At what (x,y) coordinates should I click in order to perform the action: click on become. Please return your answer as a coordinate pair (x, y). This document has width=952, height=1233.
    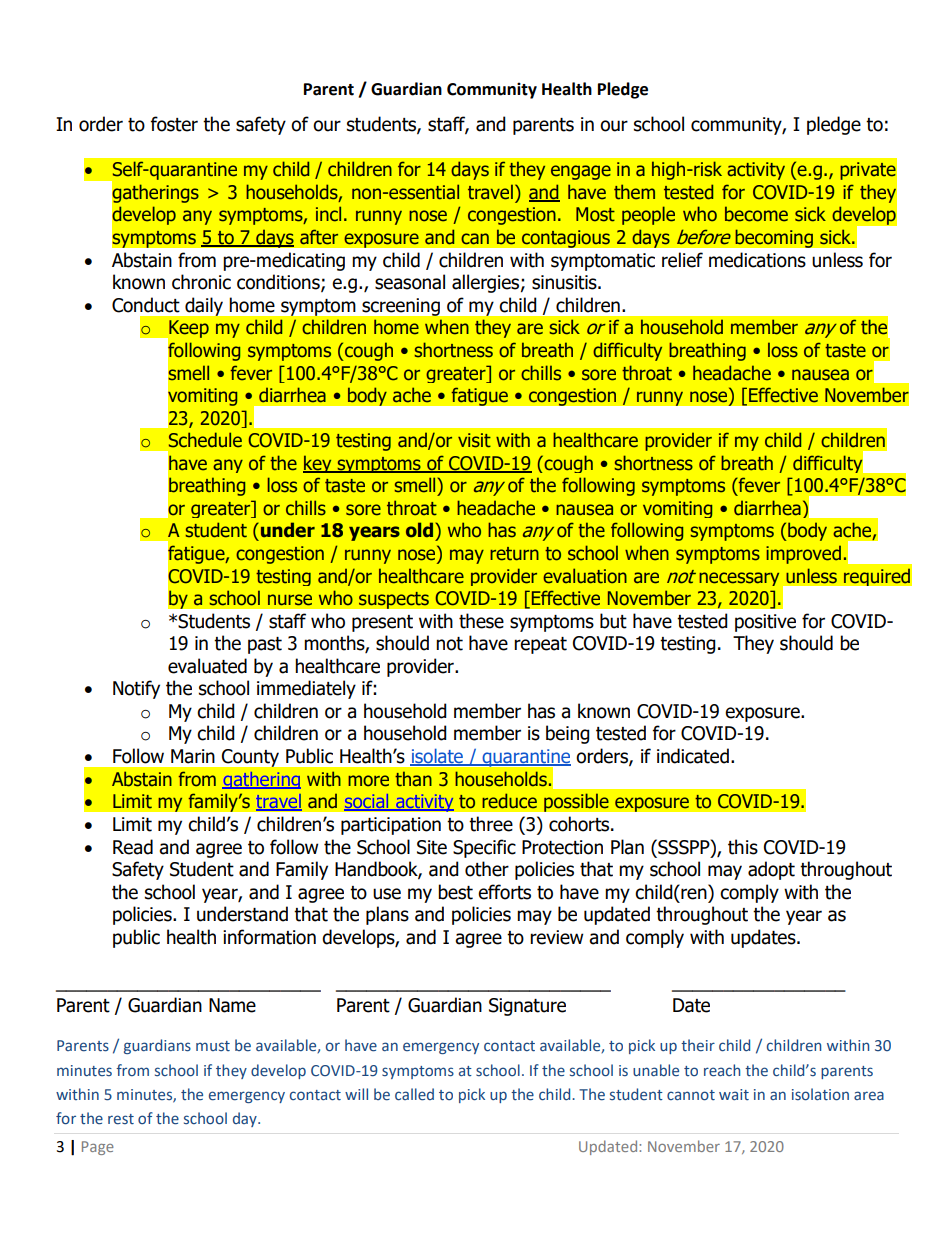
    Looking at the image, I should click on (756, 214).
